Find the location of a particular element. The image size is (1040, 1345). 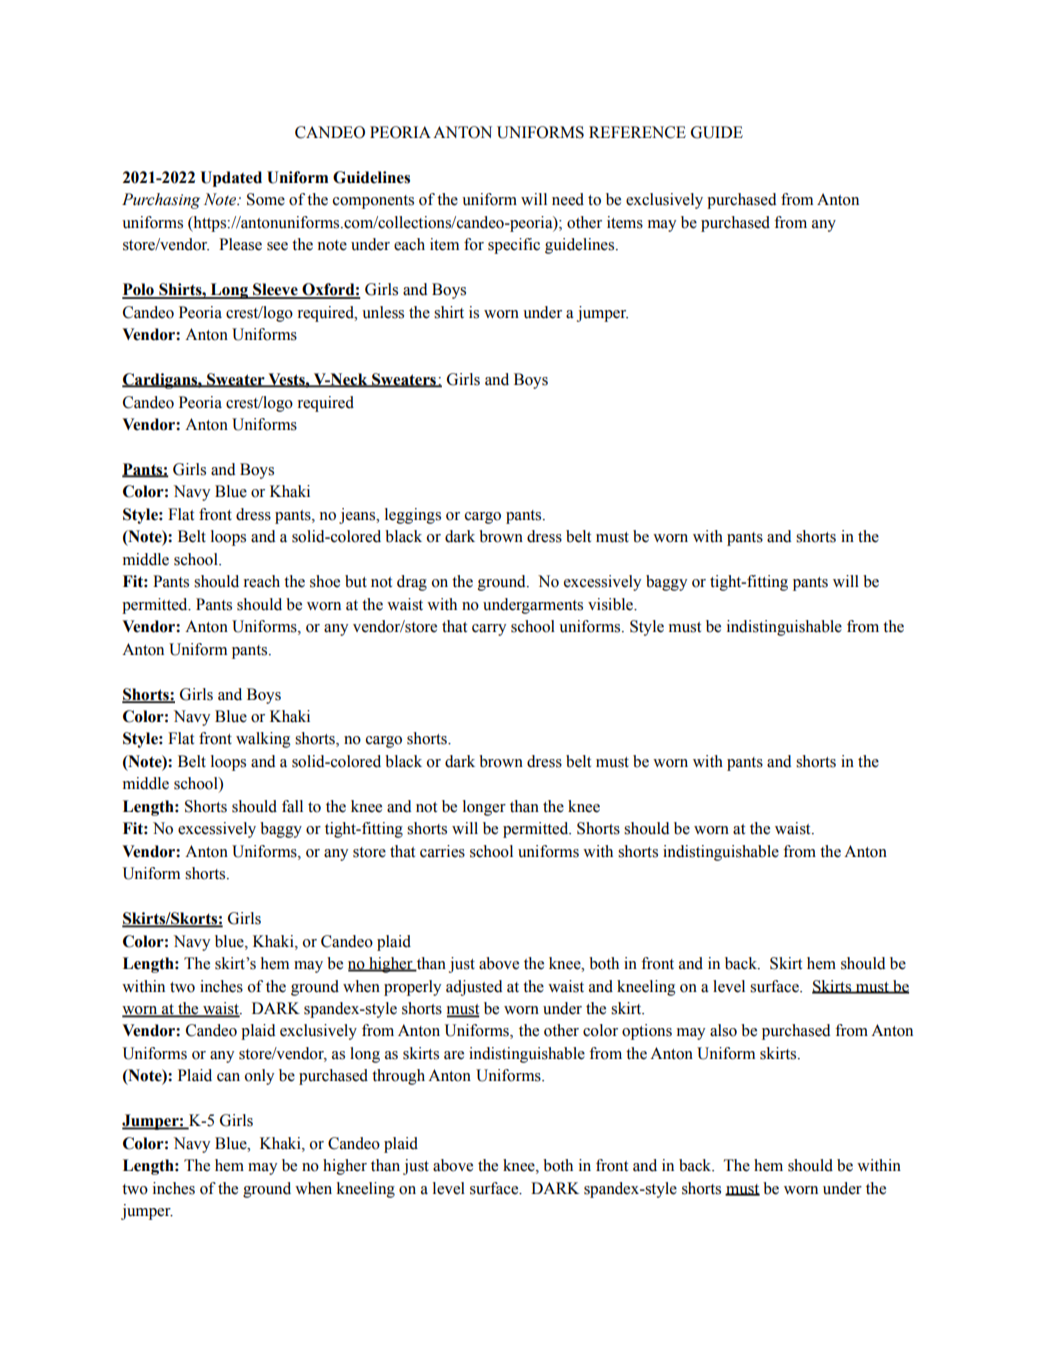

visible is located at coordinates (611, 604).
